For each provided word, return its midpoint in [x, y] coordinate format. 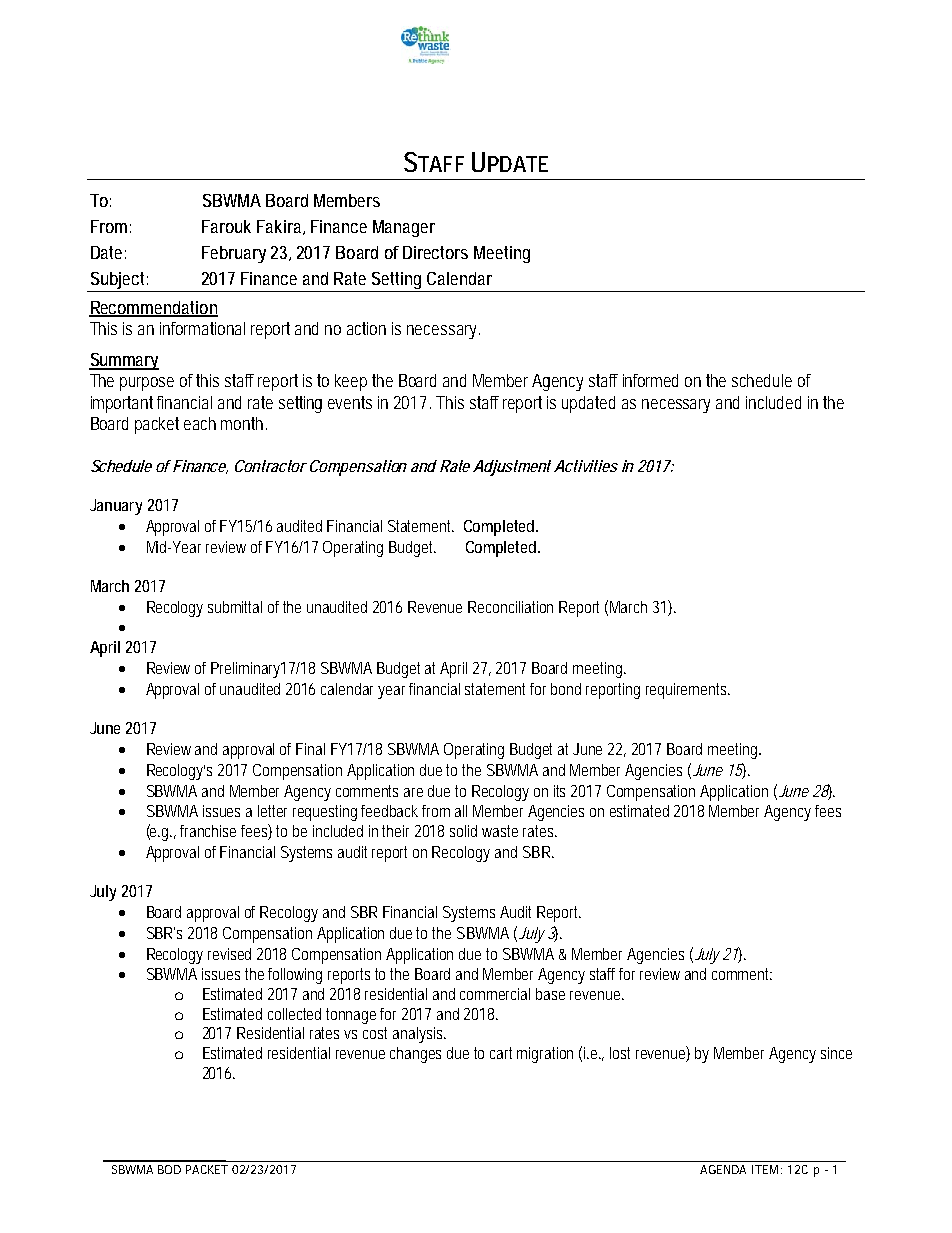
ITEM [767, 1169]
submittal [235, 607]
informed [650, 380]
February [234, 254]
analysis [419, 1035]
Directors [435, 252]
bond [566, 689]
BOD [169, 1169]
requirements [688, 691]
